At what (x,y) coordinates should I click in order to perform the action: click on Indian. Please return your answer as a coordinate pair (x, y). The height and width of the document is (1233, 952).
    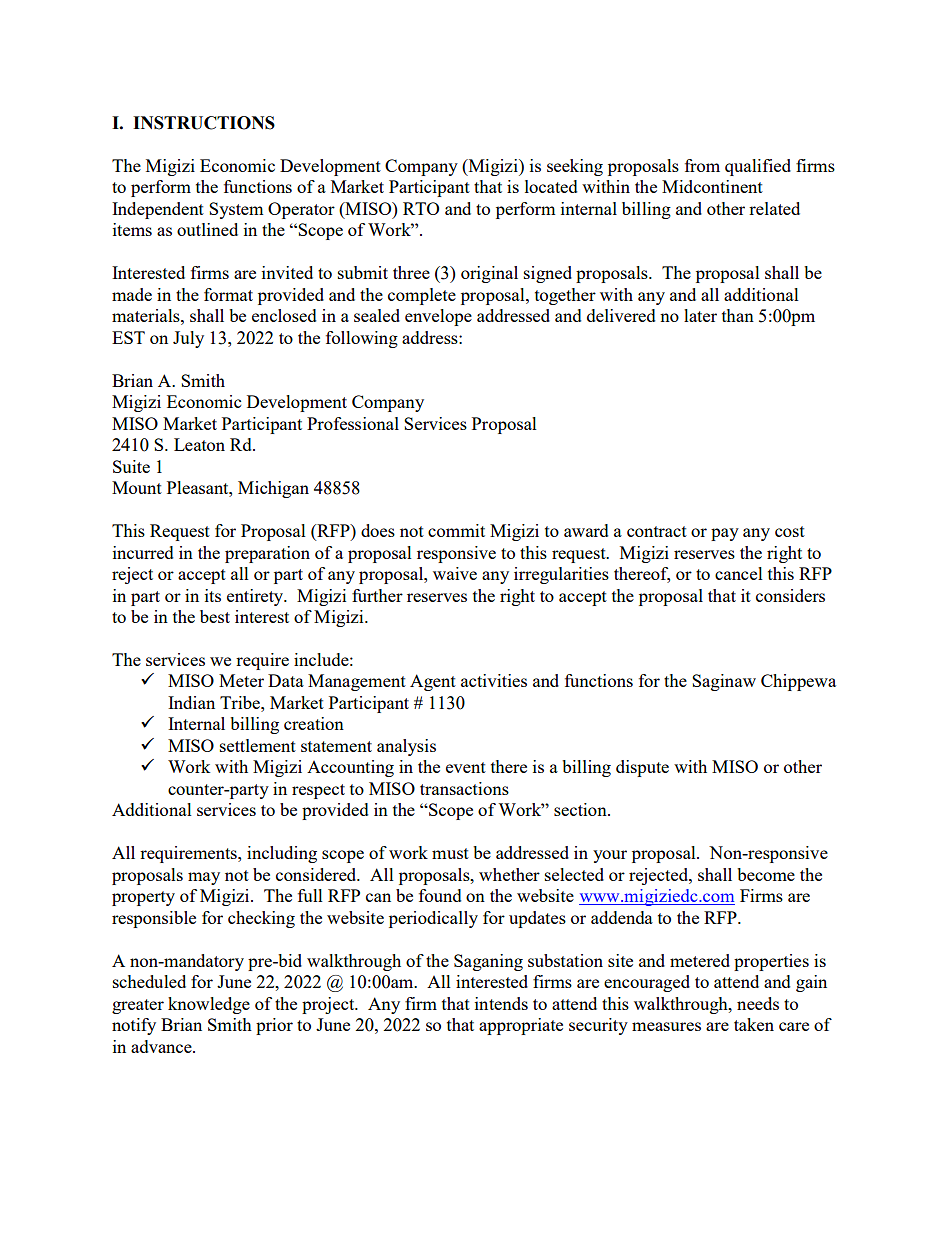
    Looking at the image, I should click on (191, 702).
